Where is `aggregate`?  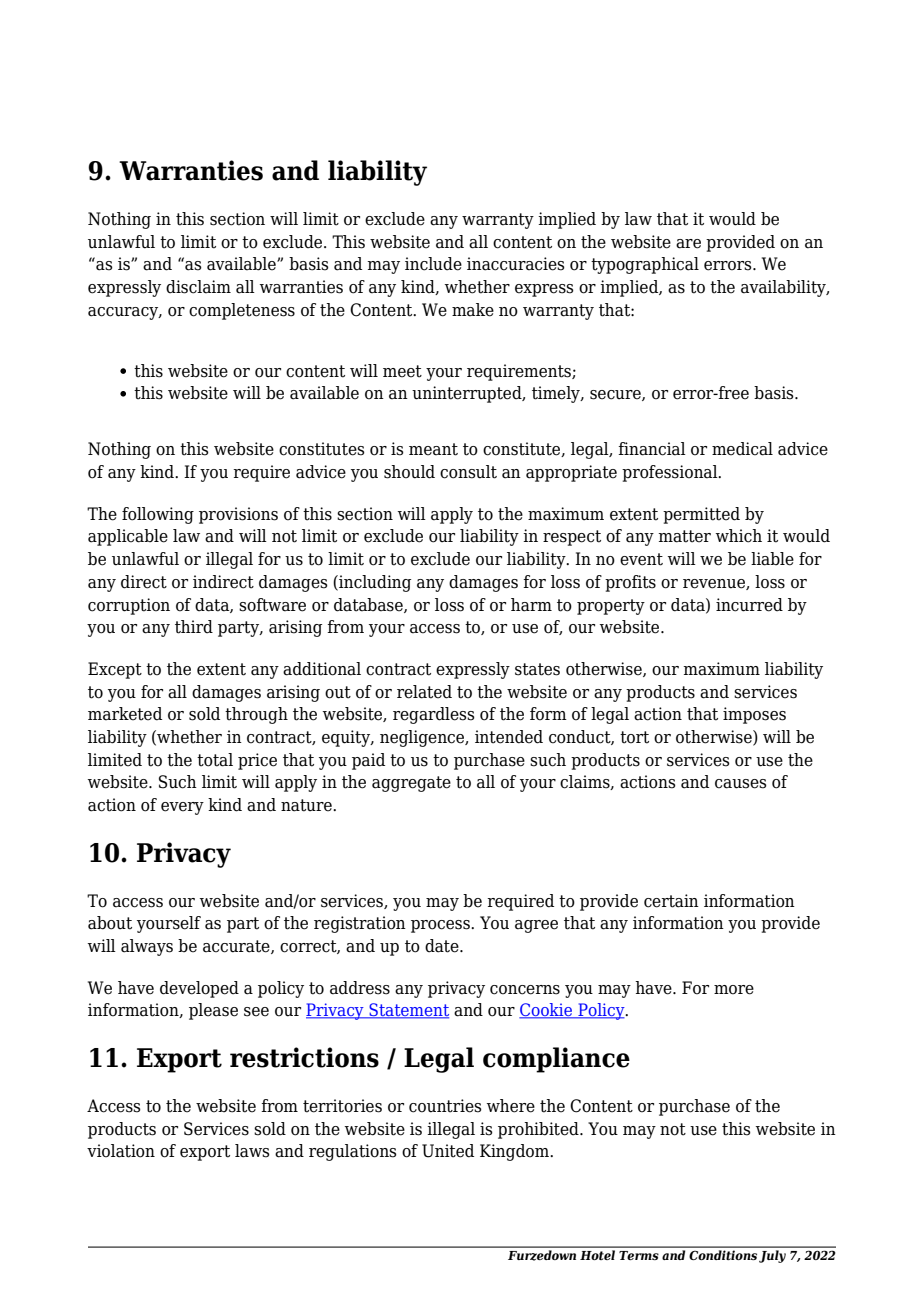 aggregate is located at coordinates (411, 784).
